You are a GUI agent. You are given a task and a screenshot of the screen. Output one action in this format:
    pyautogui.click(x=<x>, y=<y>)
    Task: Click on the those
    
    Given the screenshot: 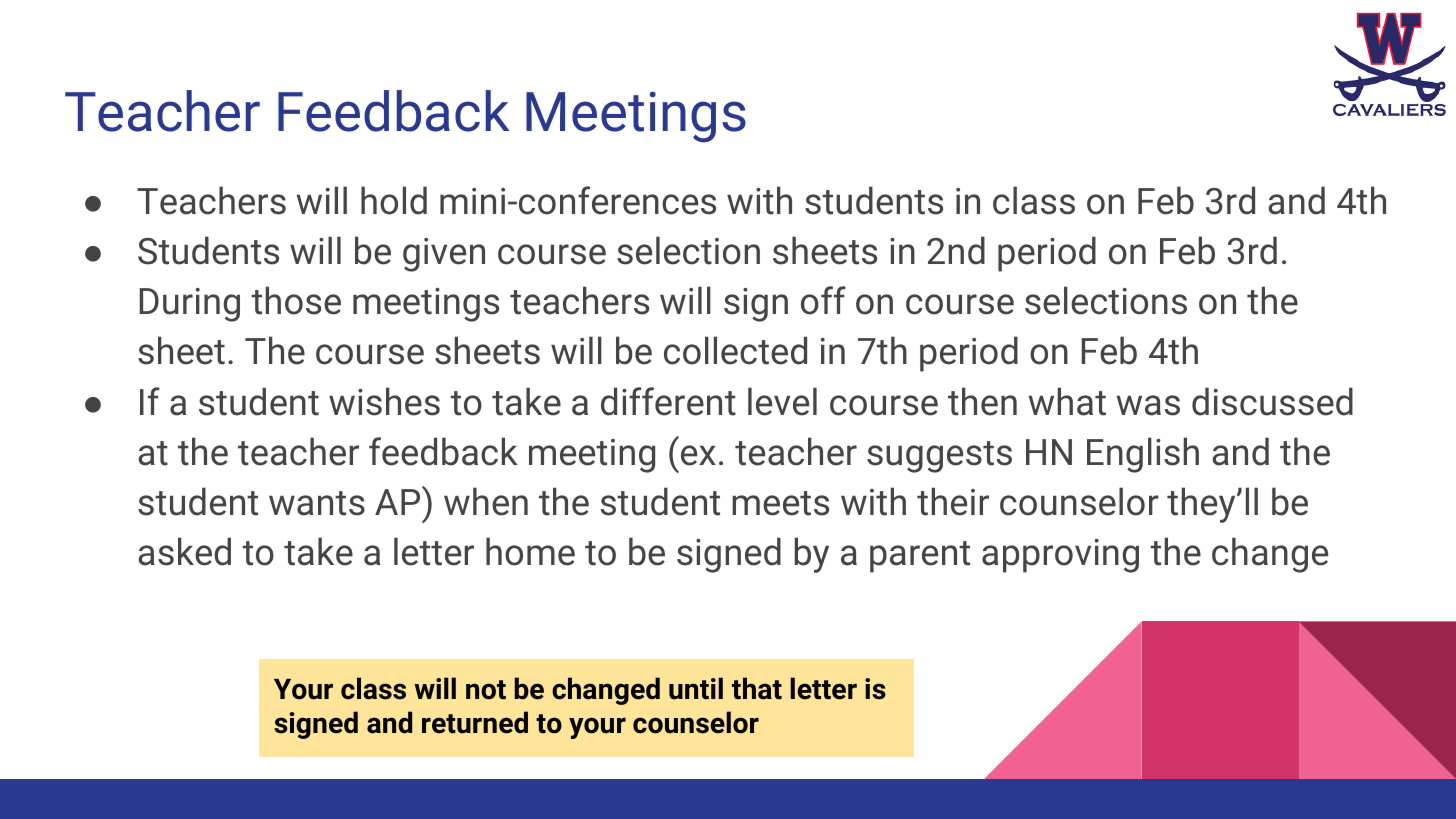 What is the action you would take?
    pyautogui.click(x=296, y=300)
